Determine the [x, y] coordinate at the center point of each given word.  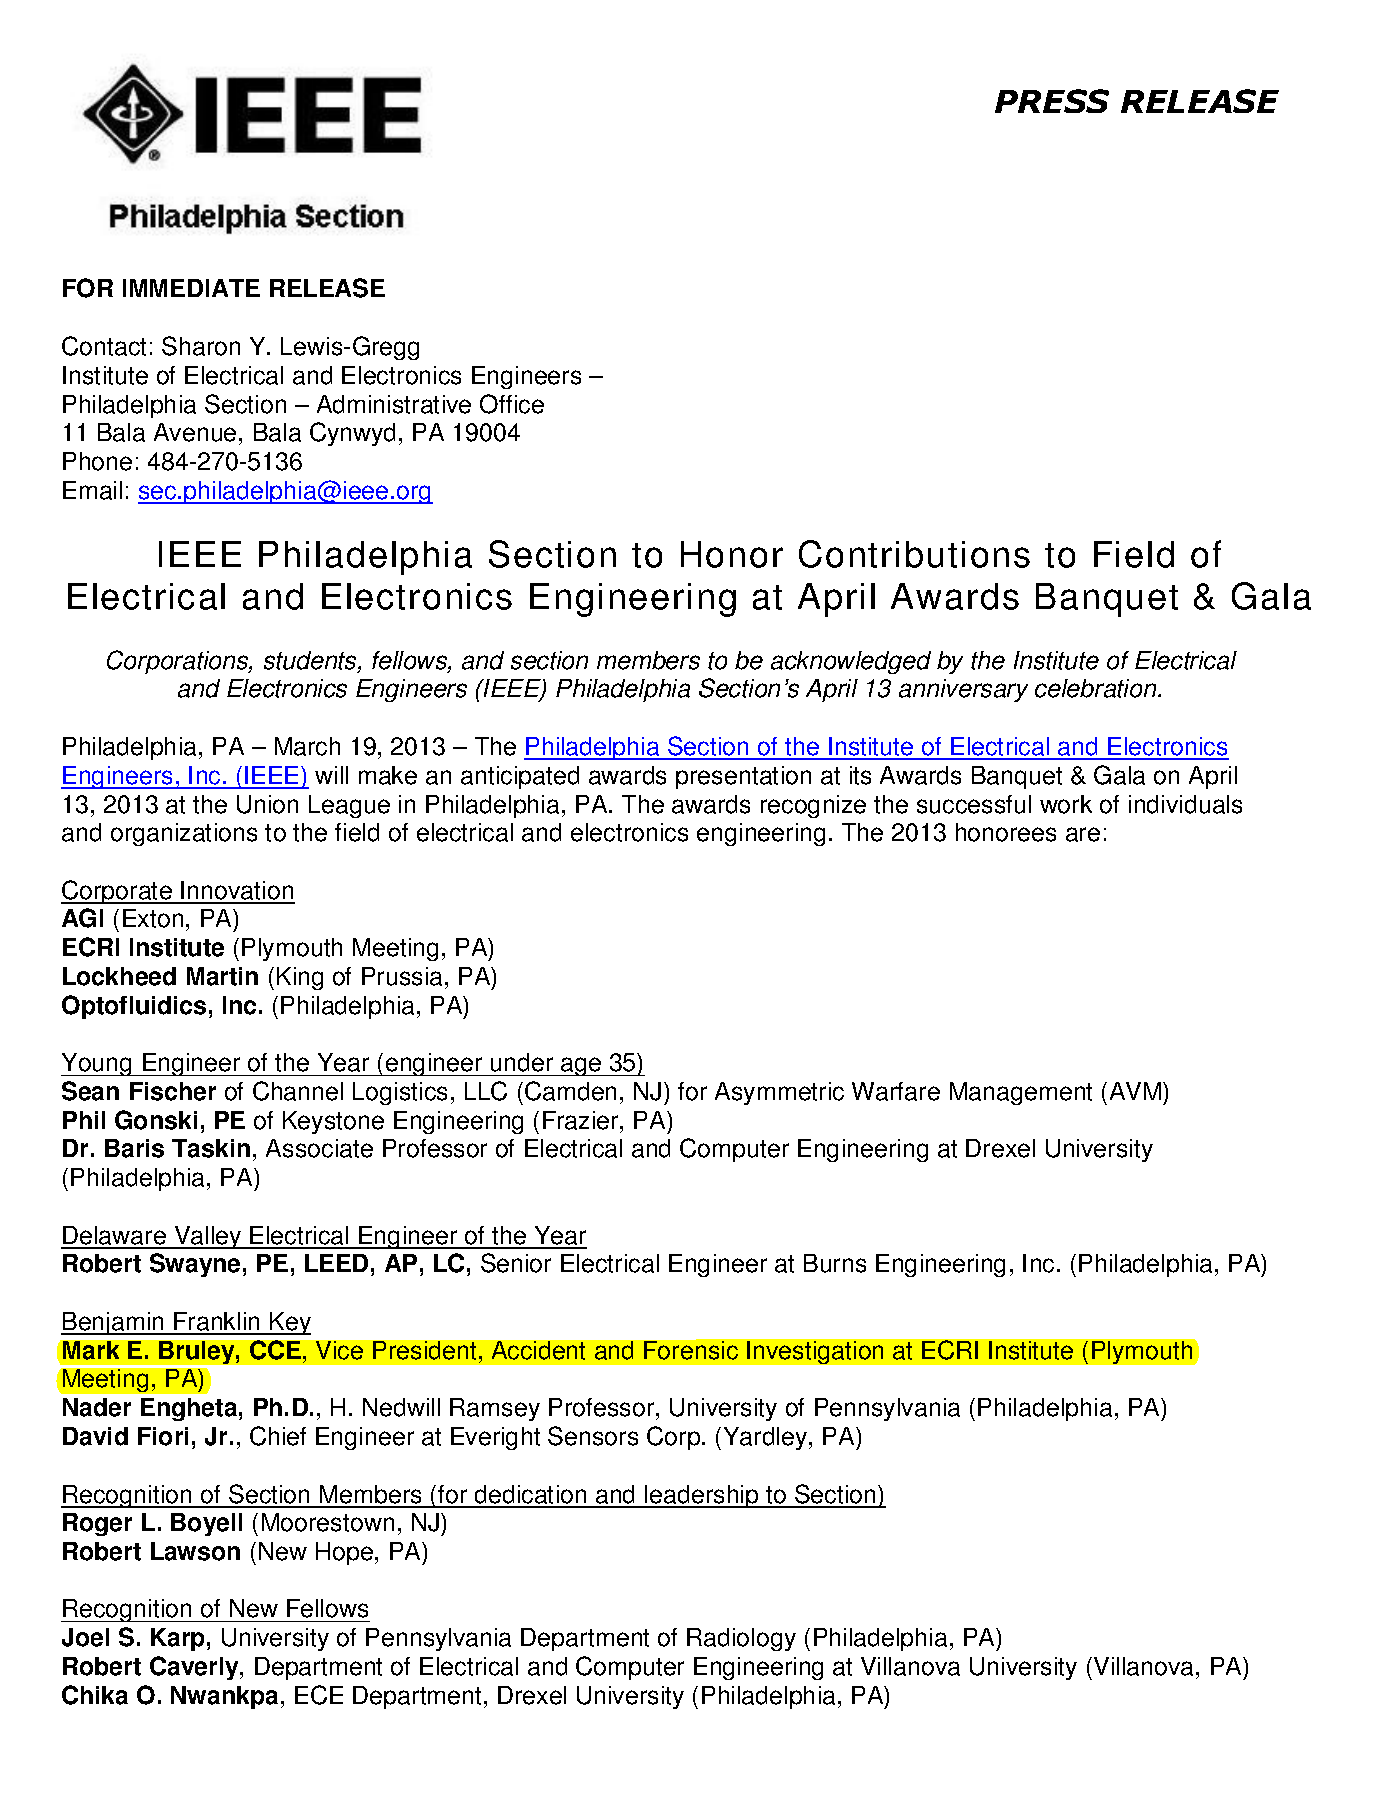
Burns [835, 1263]
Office [512, 404]
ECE [319, 1695]
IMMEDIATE [191, 288]
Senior [516, 1263]
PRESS [1052, 101]
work [1066, 804]
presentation [743, 777]
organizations [184, 834]
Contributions [914, 554]
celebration [1097, 688]
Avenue [195, 432]
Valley [208, 1237]
